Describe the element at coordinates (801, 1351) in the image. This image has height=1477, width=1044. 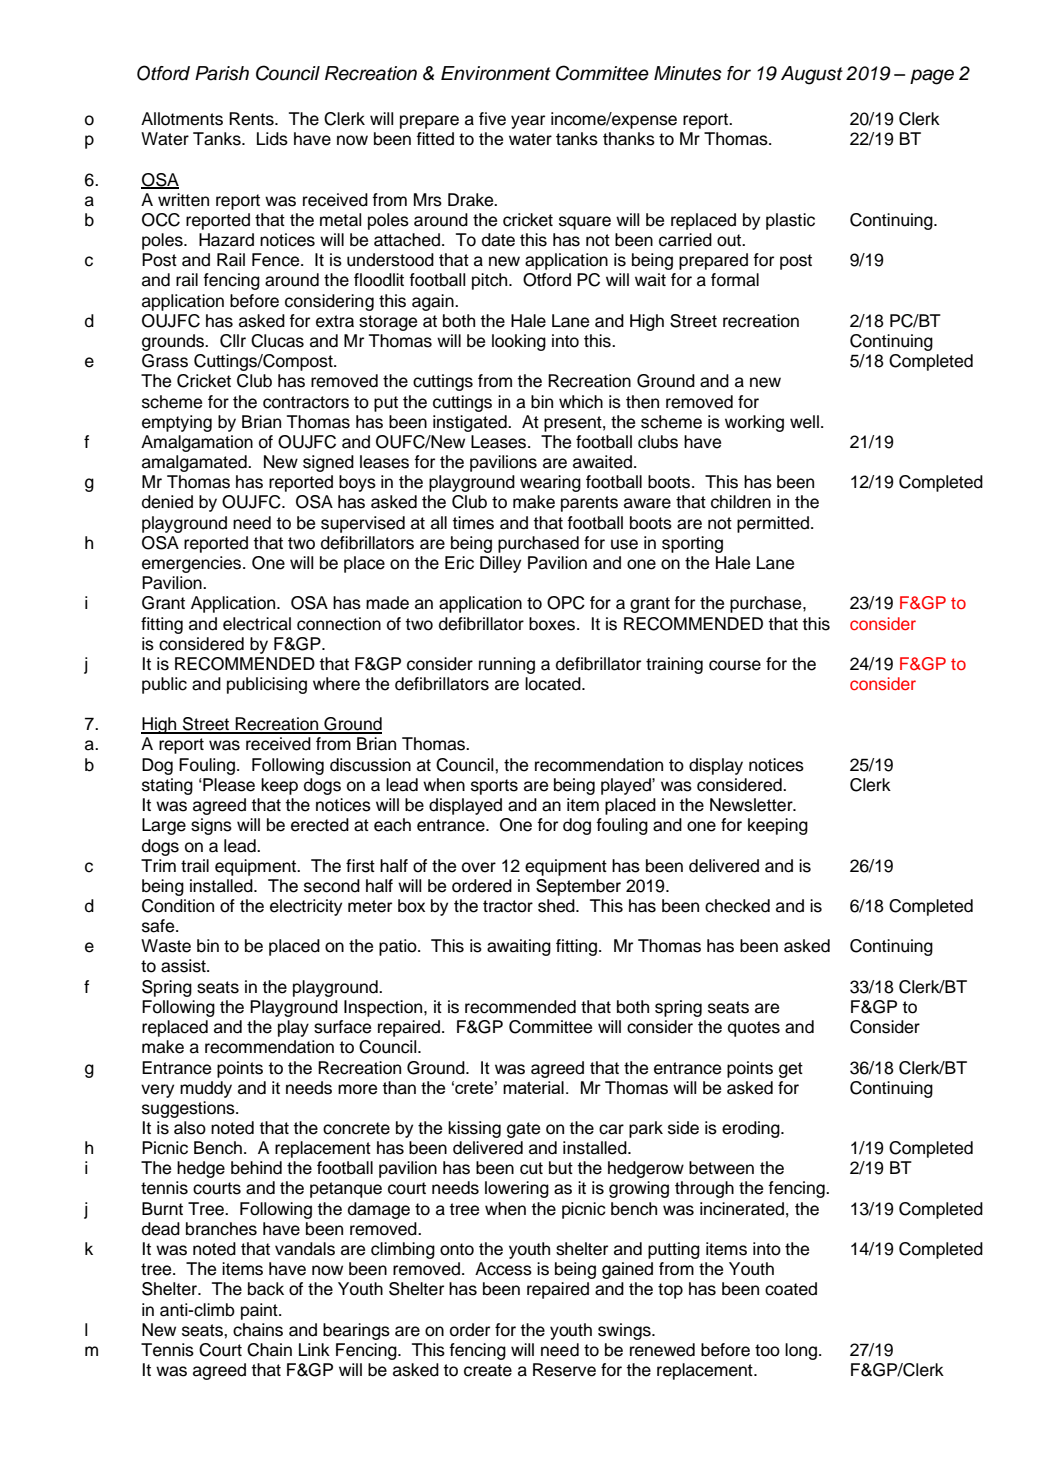
I see `long` at that location.
